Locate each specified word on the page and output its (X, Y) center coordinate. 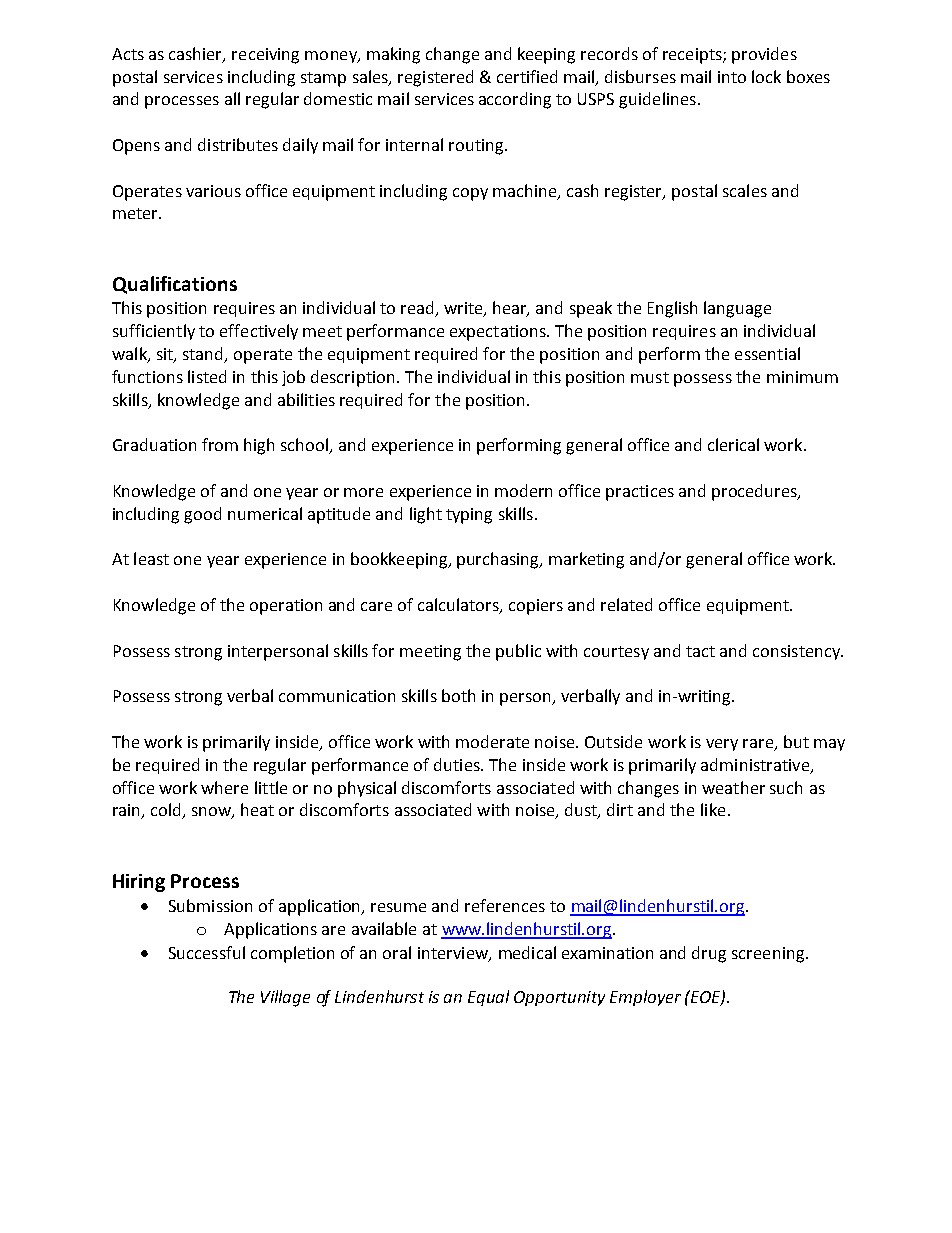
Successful (207, 952)
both (458, 695)
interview (454, 954)
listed (207, 376)
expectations (499, 333)
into (732, 77)
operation (286, 607)
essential (767, 353)
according (515, 100)
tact (700, 651)
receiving (265, 56)
